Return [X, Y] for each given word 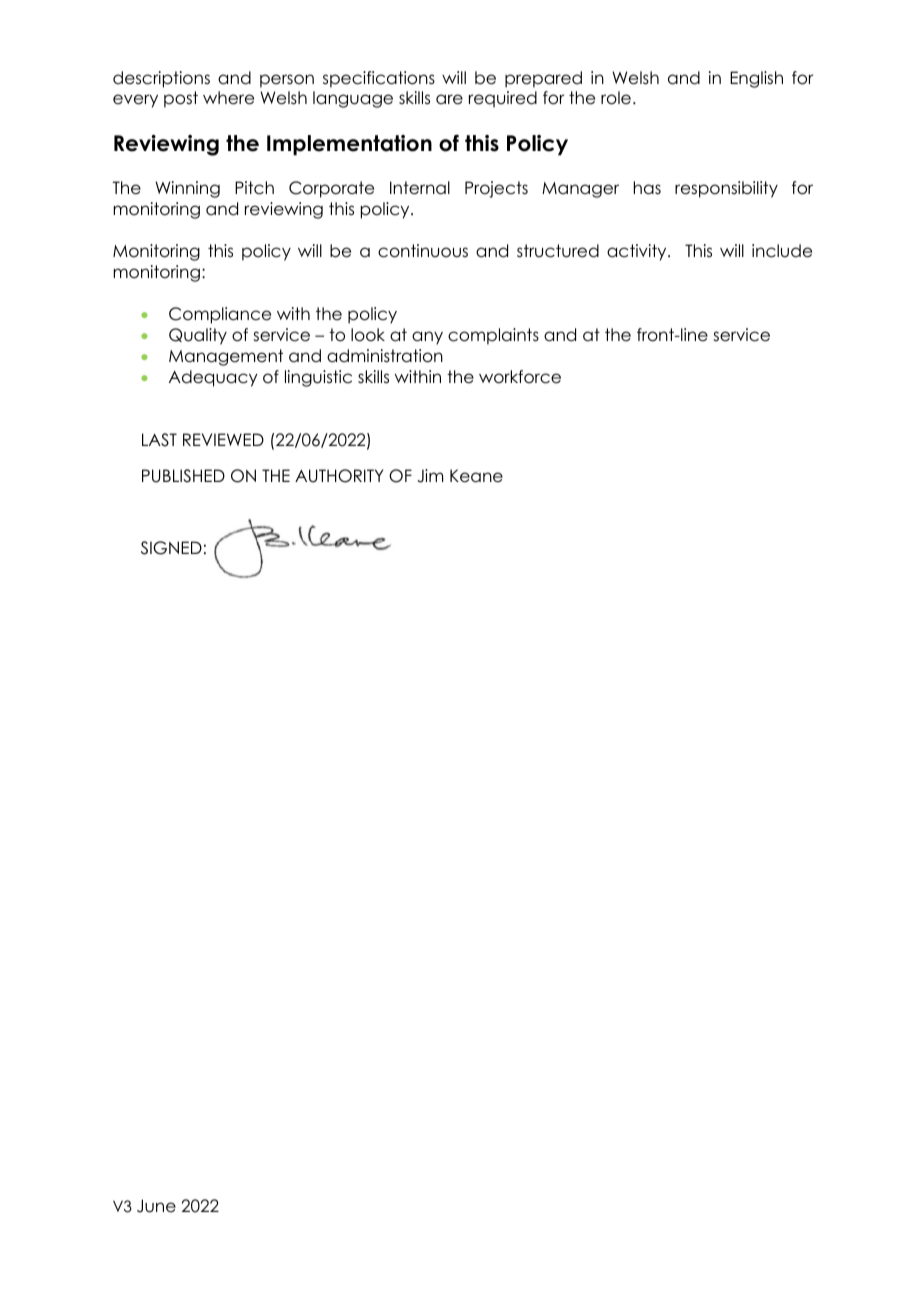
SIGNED [171, 548]
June [156, 1206]
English [756, 79]
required [503, 99]
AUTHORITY [339, 476]
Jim [430, 476]
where [228, 98]
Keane [476, 476]
